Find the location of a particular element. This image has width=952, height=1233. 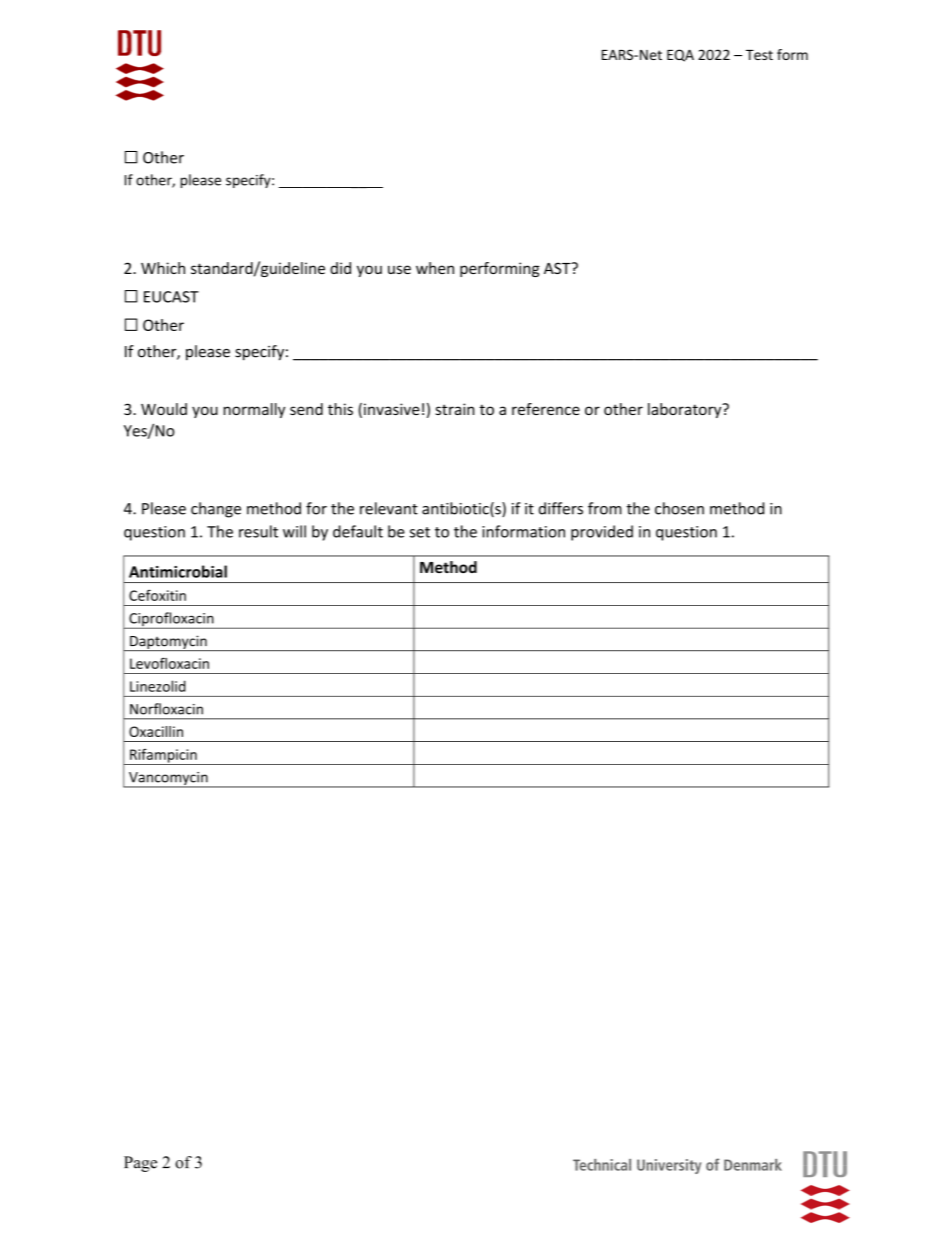

Which is located at coordinates (163, 268).
